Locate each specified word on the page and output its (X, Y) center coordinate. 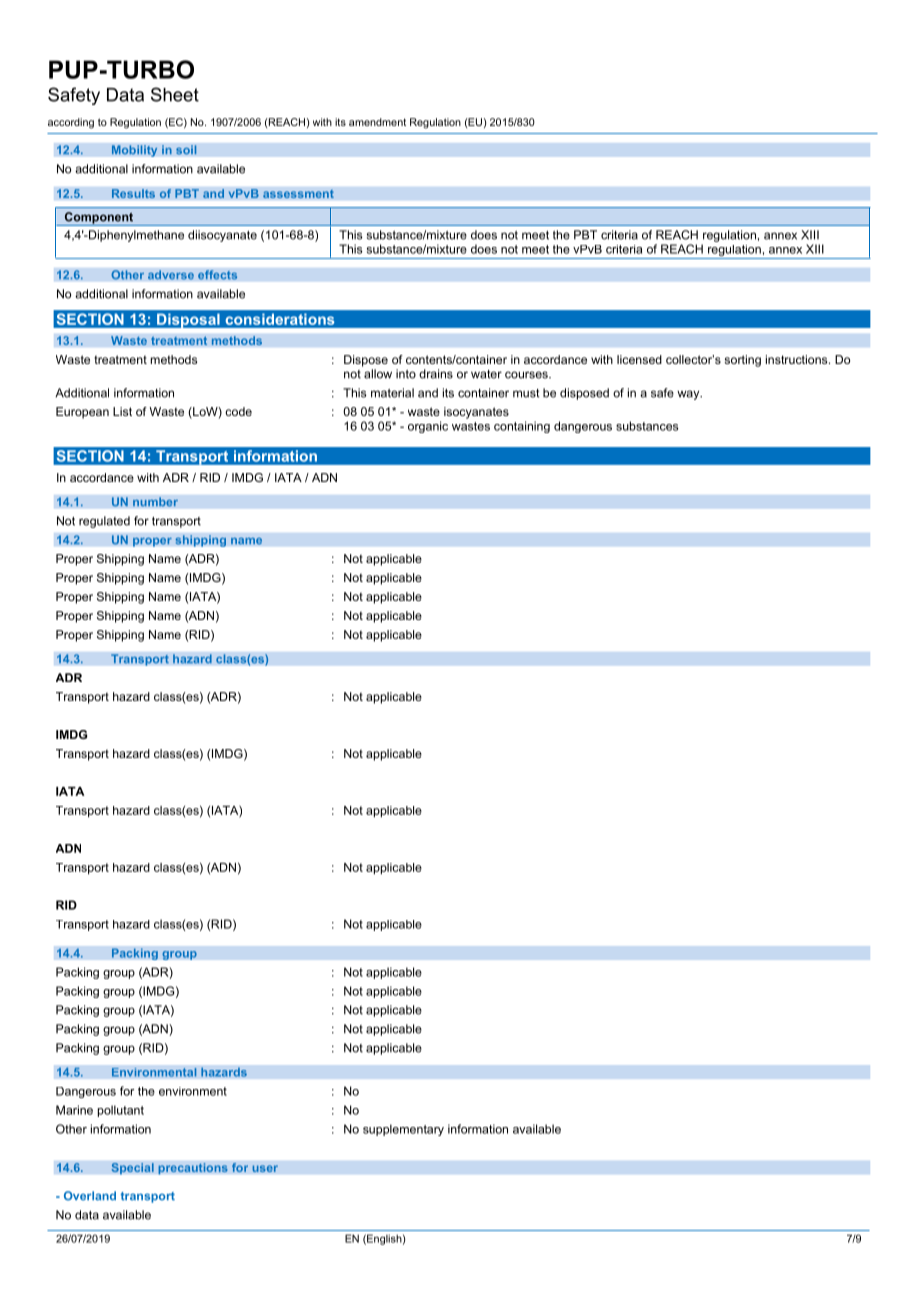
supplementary (403, 1130)
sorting (742, 361)
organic (428, 427)
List (122, 411)
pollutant (121, 1111)
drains (436, 374)
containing (522, 427)
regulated (104, 522)
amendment (377, 122)
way (689, 395)
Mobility (134, 151)
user (265, 1168)
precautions (193, 1169)
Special (132, 1169)
